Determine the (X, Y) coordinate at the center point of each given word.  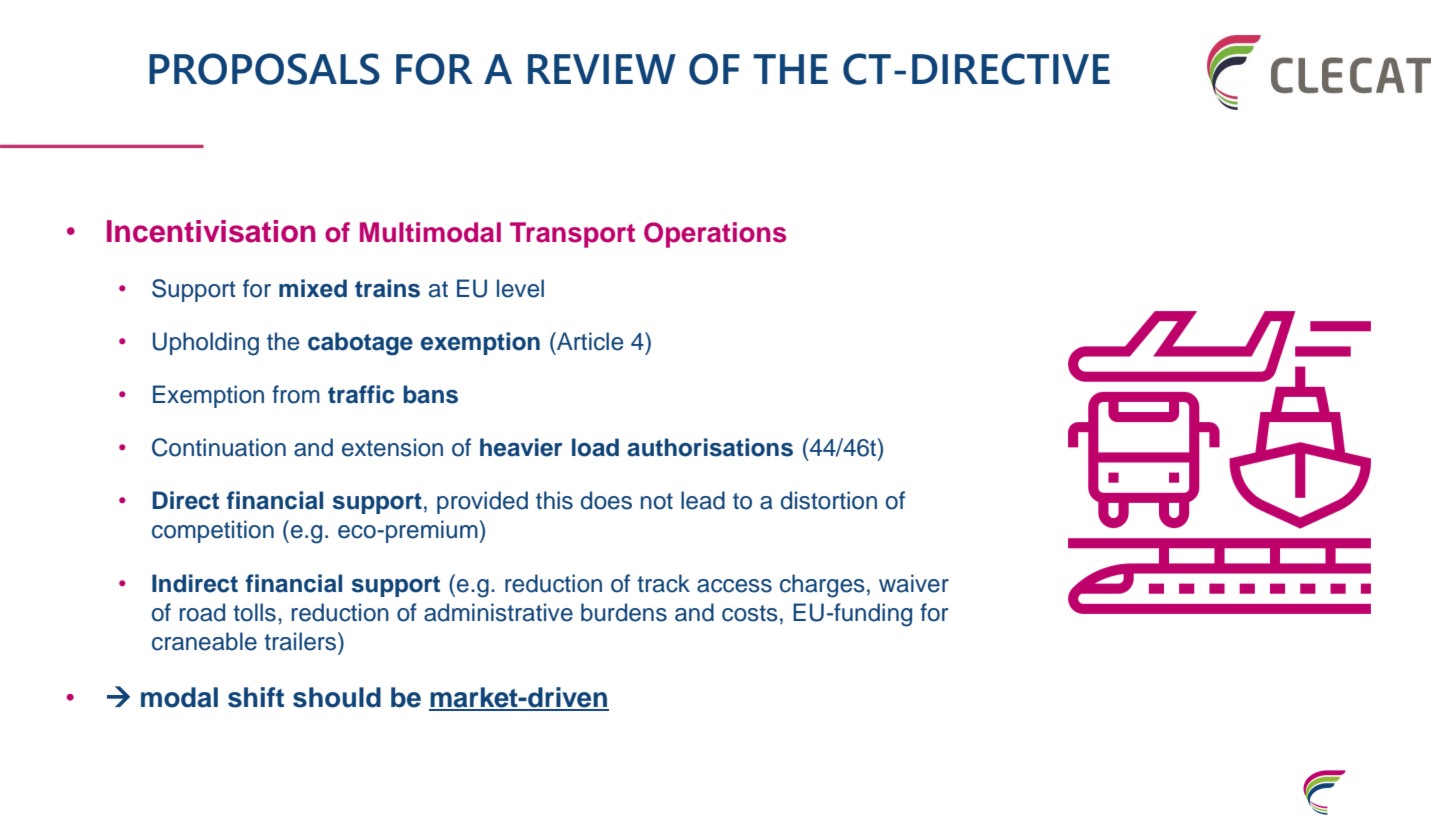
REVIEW (602, 69)
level (520, 288)
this (554, 500)
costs (750, 613)
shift (256, 697)
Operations (715, 235)
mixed (313, 288)
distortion (829, 500)
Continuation (219, 447)
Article (589, 341)
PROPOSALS (264, 69)
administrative (498, 612)
